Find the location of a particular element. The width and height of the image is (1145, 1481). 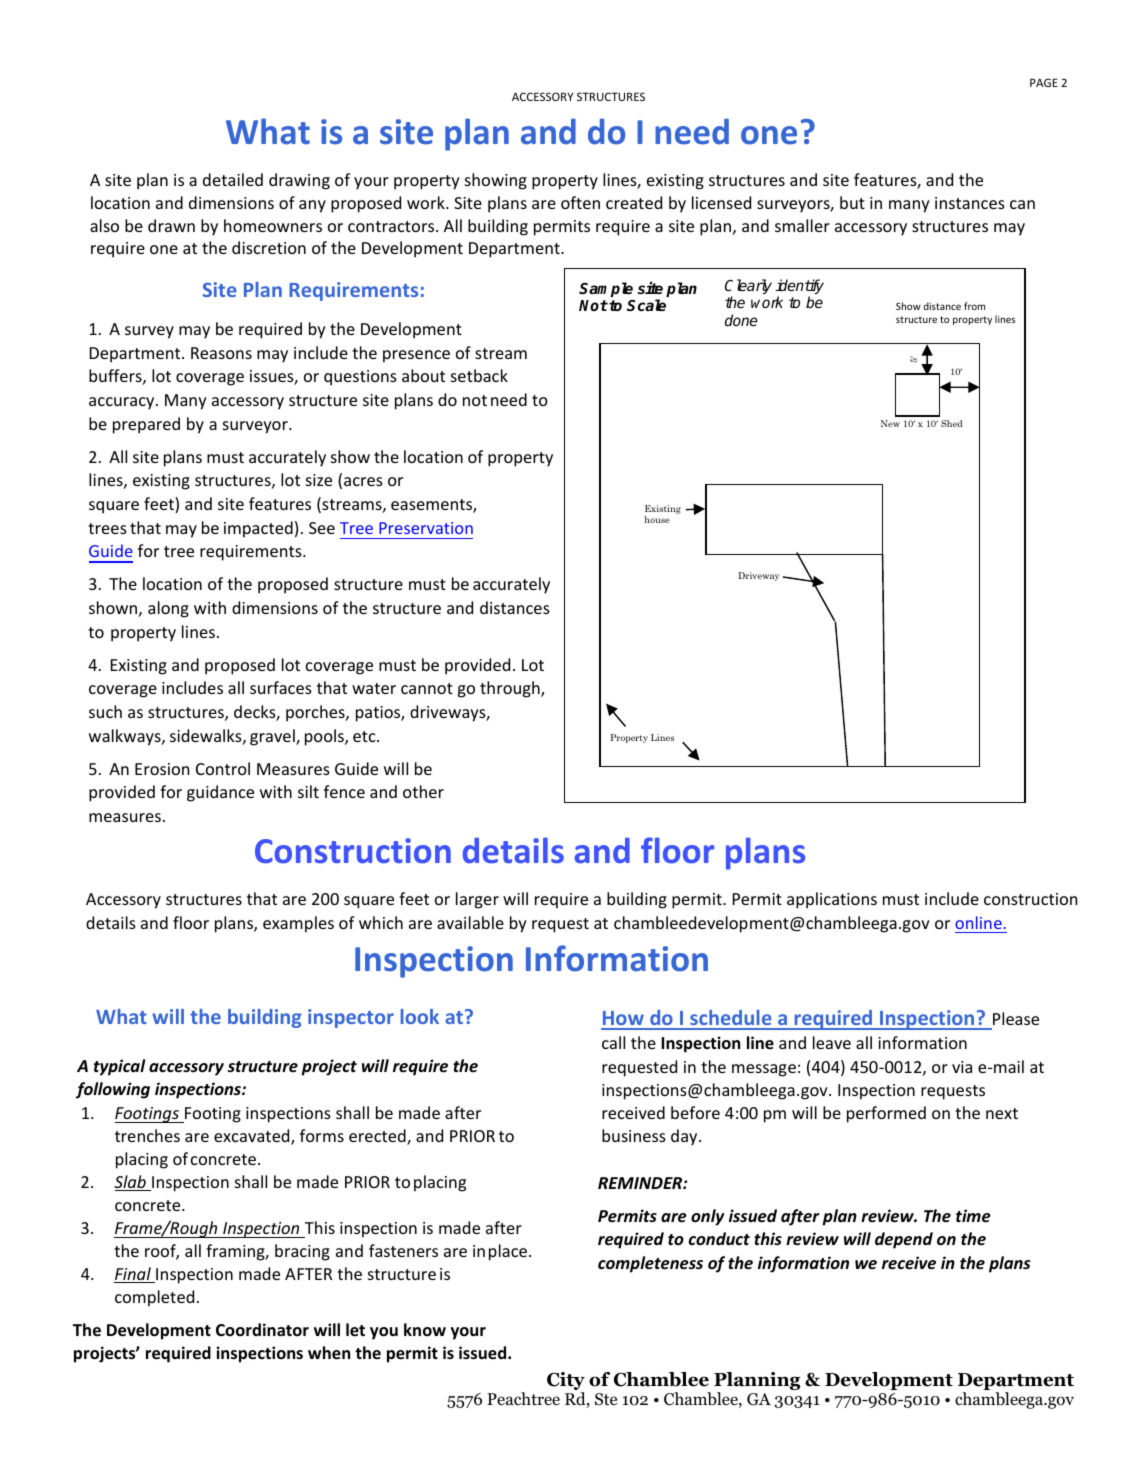

instances is located at coordinates (970, 203).
